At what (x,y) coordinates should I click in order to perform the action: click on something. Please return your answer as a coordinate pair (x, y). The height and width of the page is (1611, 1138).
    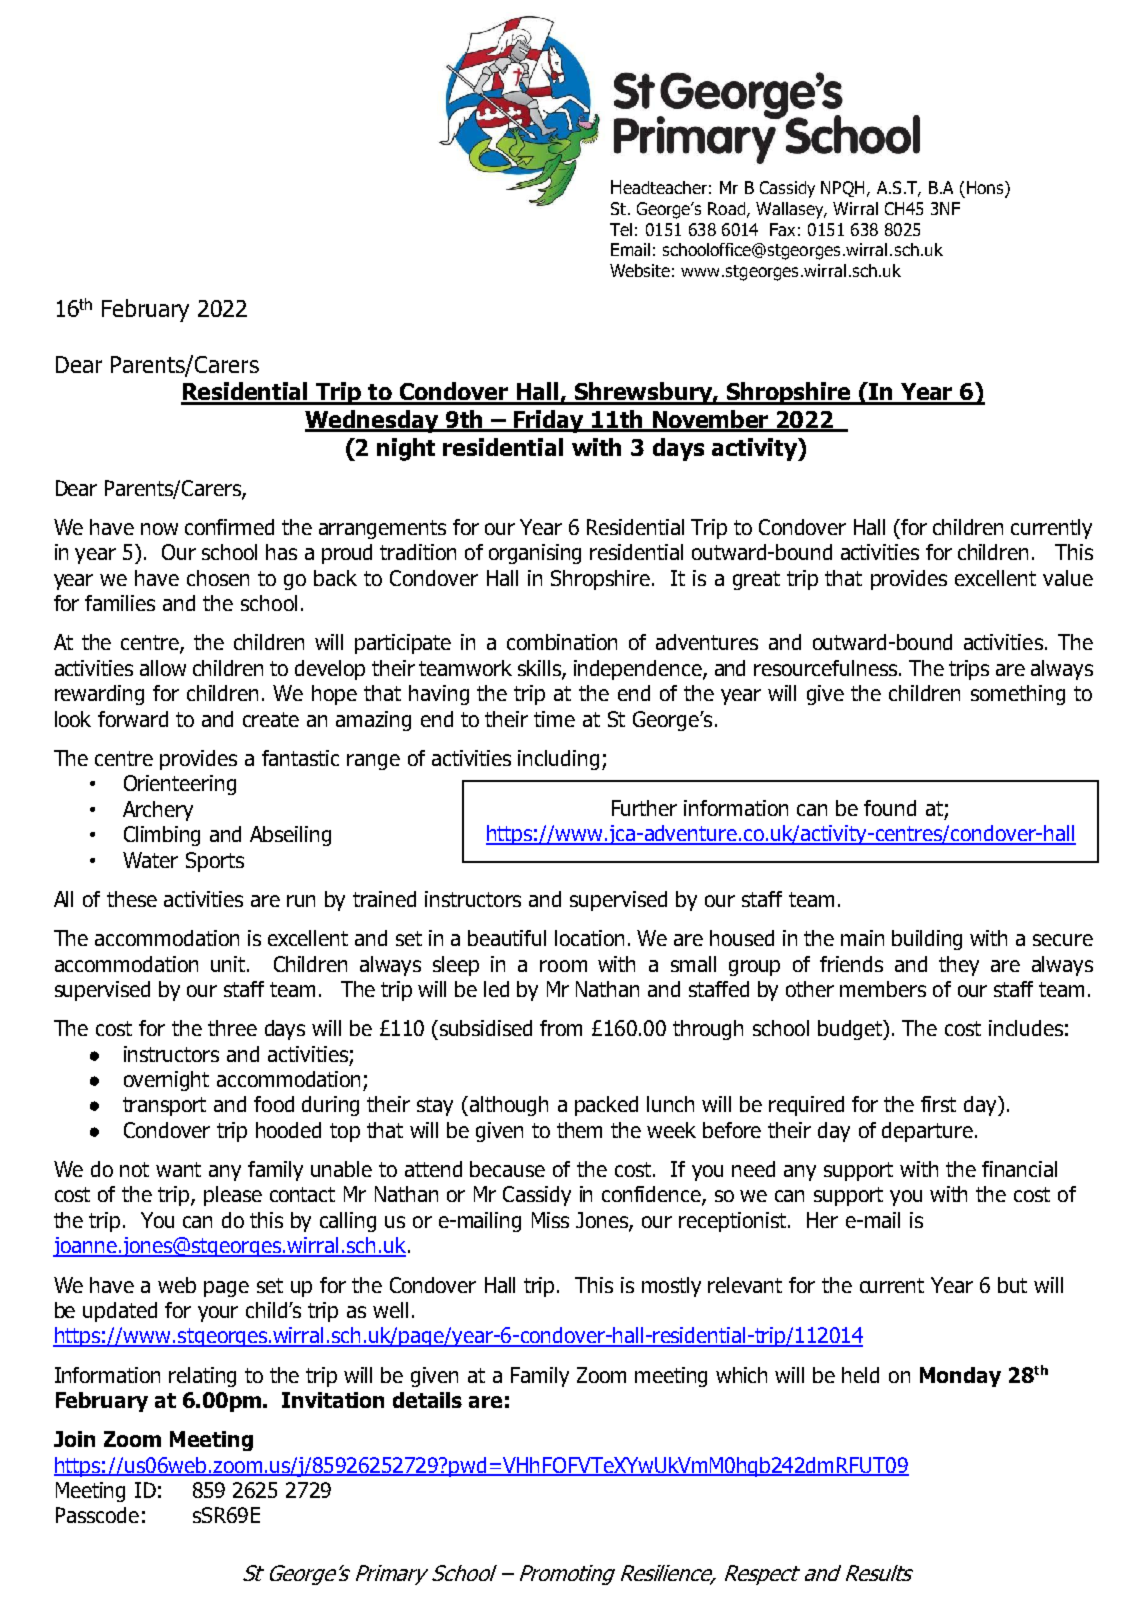
    Looking at the image, I should click on (1018, 695).
